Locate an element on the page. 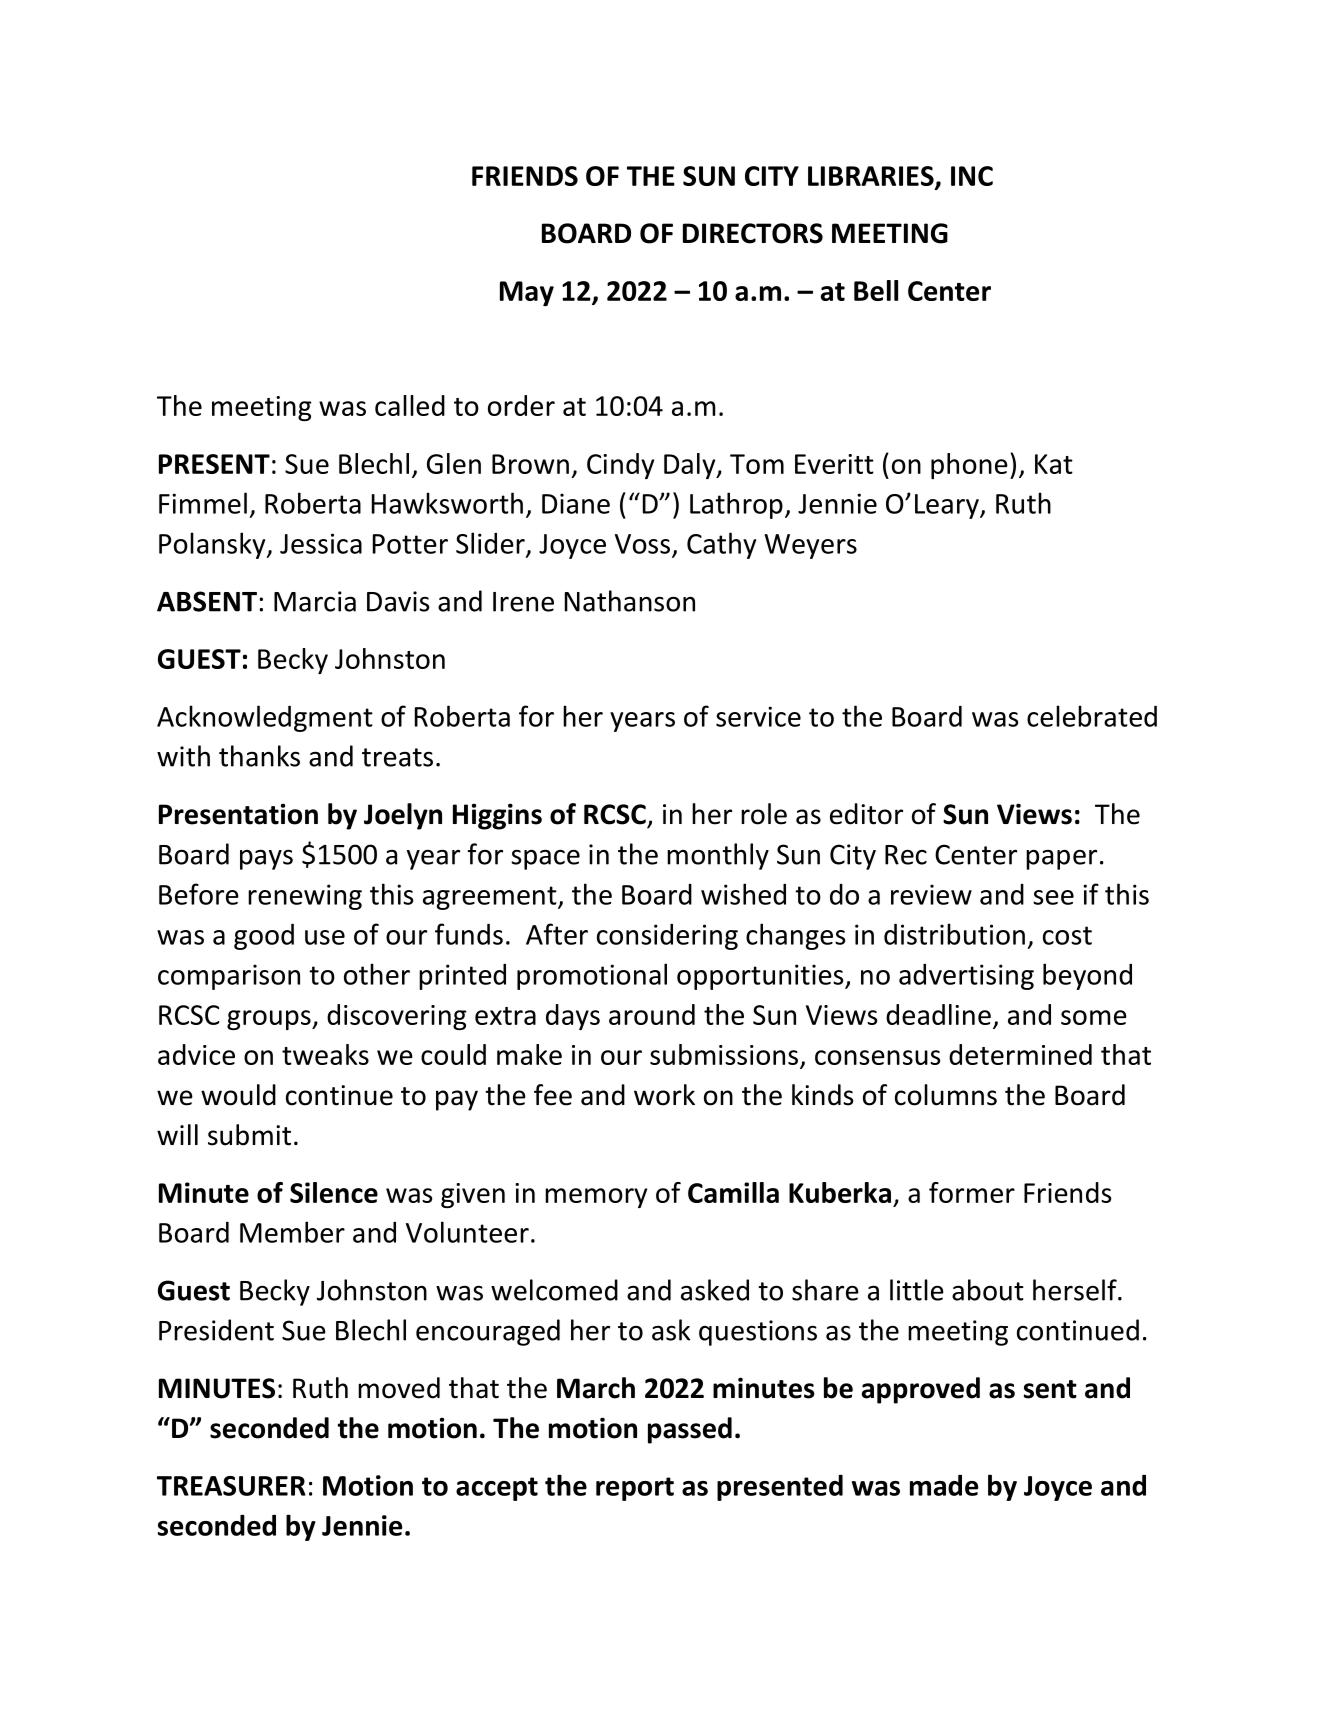  former is located at coordinates (972, 1192).
